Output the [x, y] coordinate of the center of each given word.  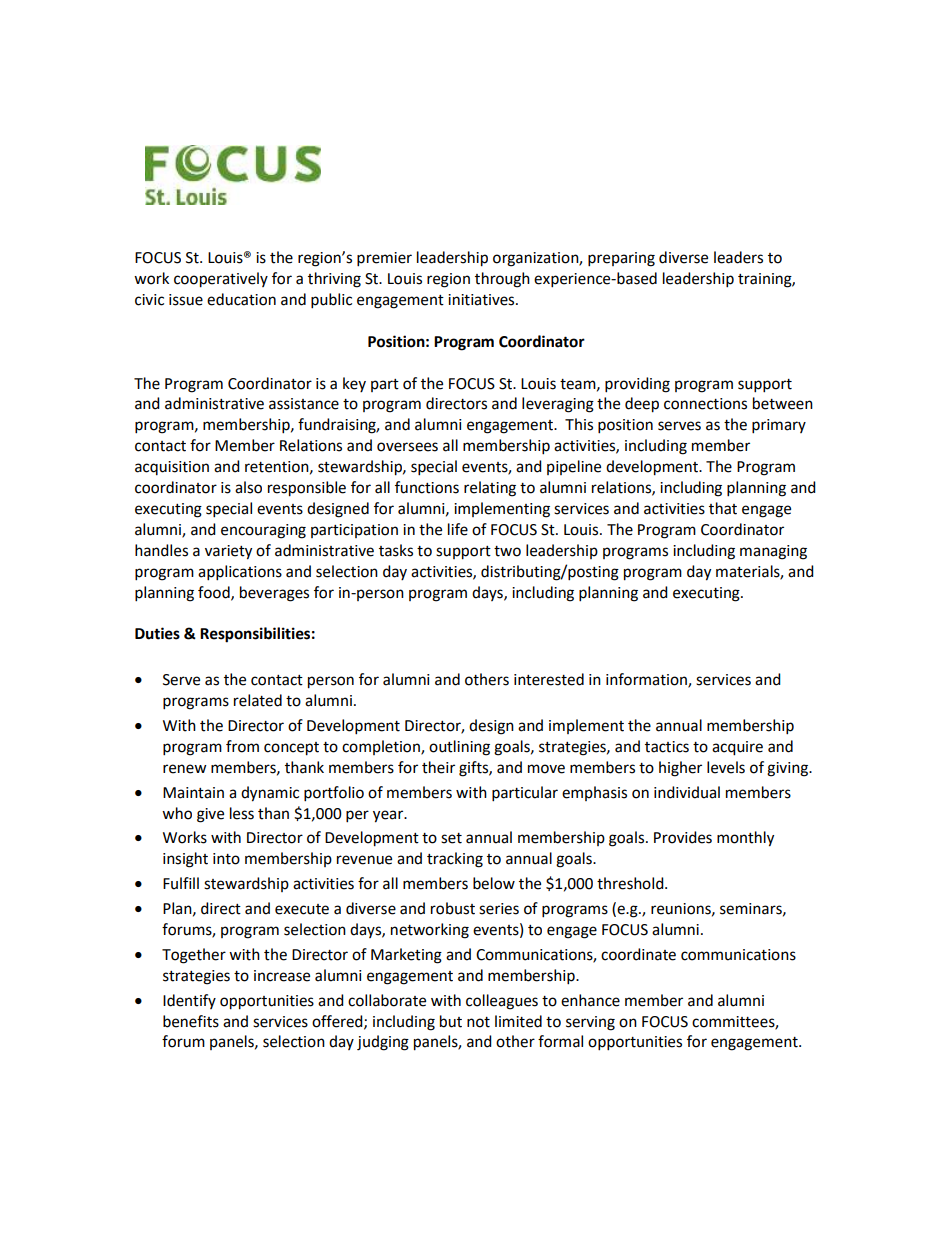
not [478, 1022]
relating [490, 489]
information [647, 680]
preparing [621, 259]
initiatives [482, 300]
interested [549, 679]
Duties [157, 633]
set [451, 838]
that [723, 508]
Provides [683, 837]
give [210, 815]
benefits [191, 1021]
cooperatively [221, 280]
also [248, 487]
